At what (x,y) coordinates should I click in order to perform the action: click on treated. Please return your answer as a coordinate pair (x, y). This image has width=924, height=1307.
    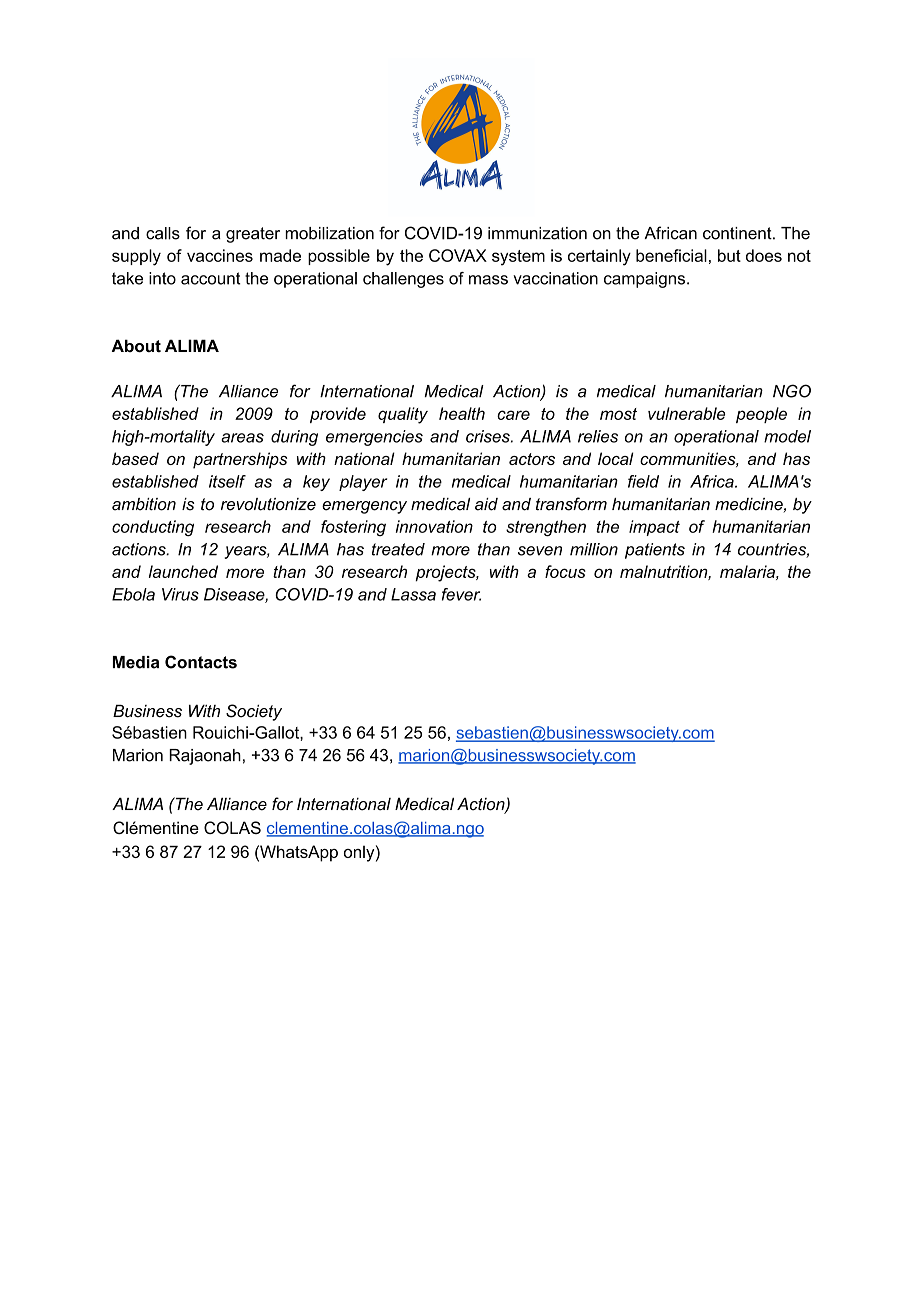
    Looking at the image, I should click on (398, 549).
